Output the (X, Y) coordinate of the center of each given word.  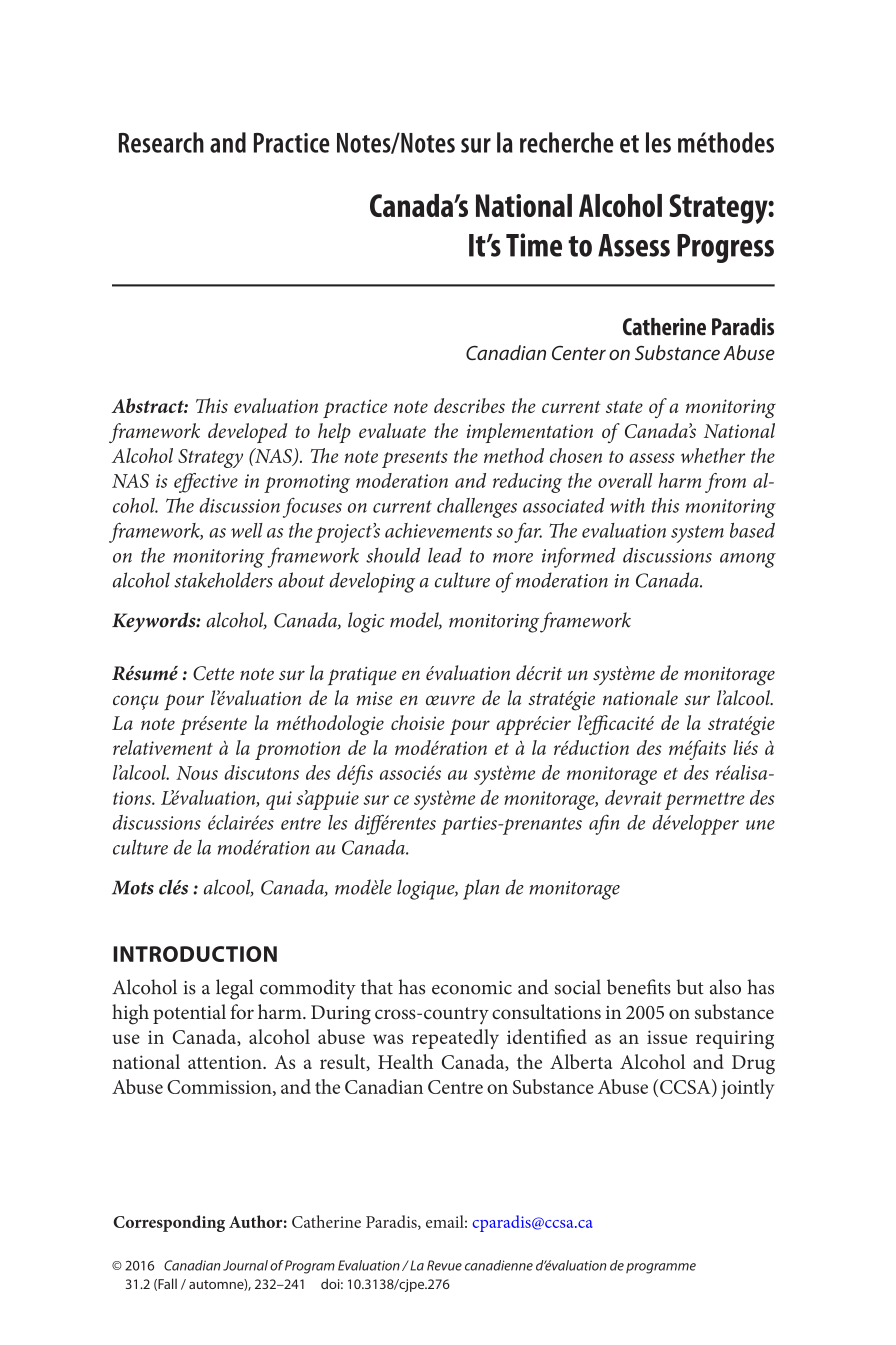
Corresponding (169, 1223)
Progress (725, 248)
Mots (133, 887)
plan (481, 889)
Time (534, 245)
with (627, 505)
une (760, 825)
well (247, 530)
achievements (438, 530)
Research (161, 142)
